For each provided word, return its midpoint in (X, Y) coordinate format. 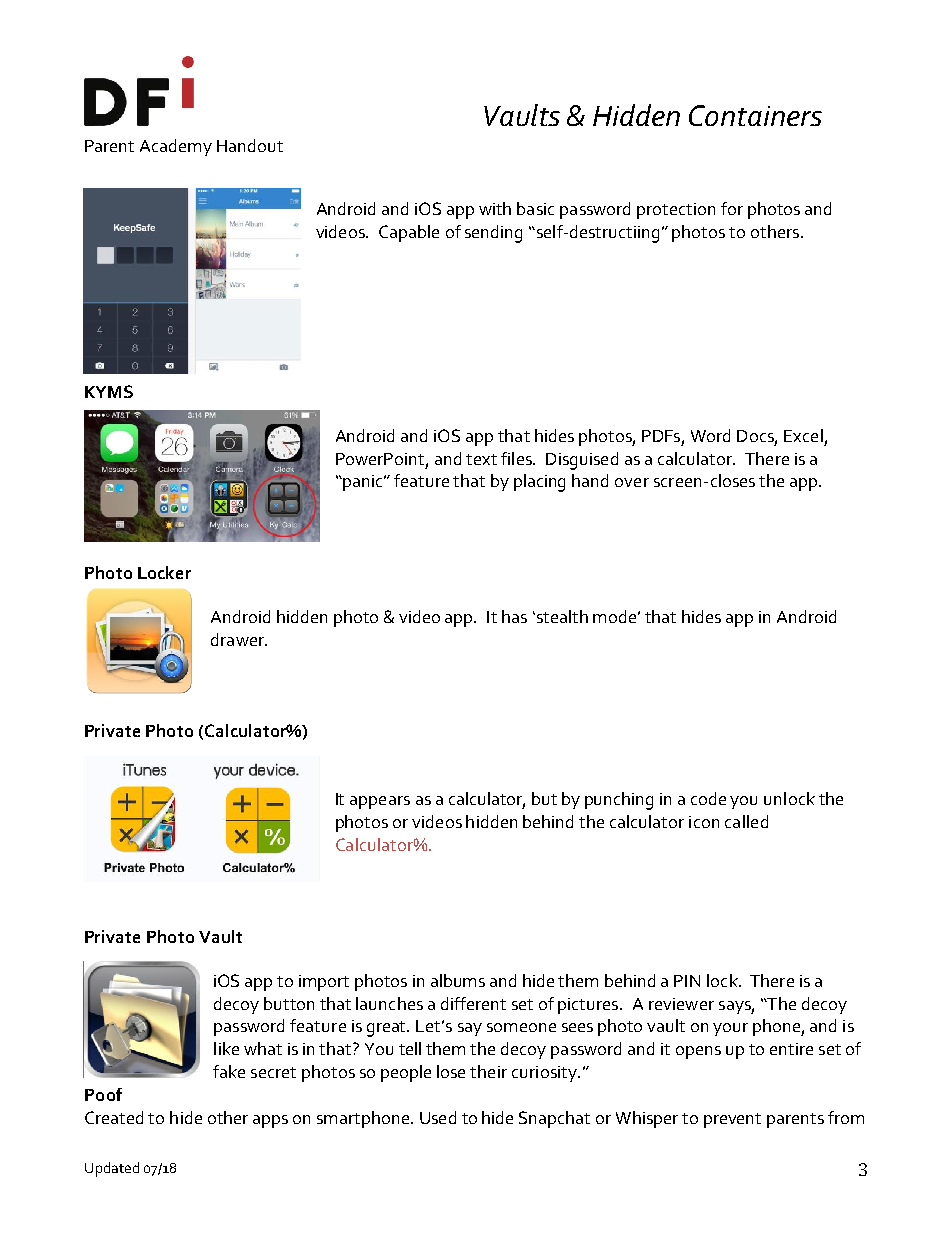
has (514, 616)
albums (458, 980)
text (481, 459)
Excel (803, 435)
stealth (561, 616)
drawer (239, 639)
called (746, 821)
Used (438, 1117)
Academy (176, 147)
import (324, 983)
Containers (755, 115)
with (495, 208)
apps (270, 1121)
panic (363, 483)
